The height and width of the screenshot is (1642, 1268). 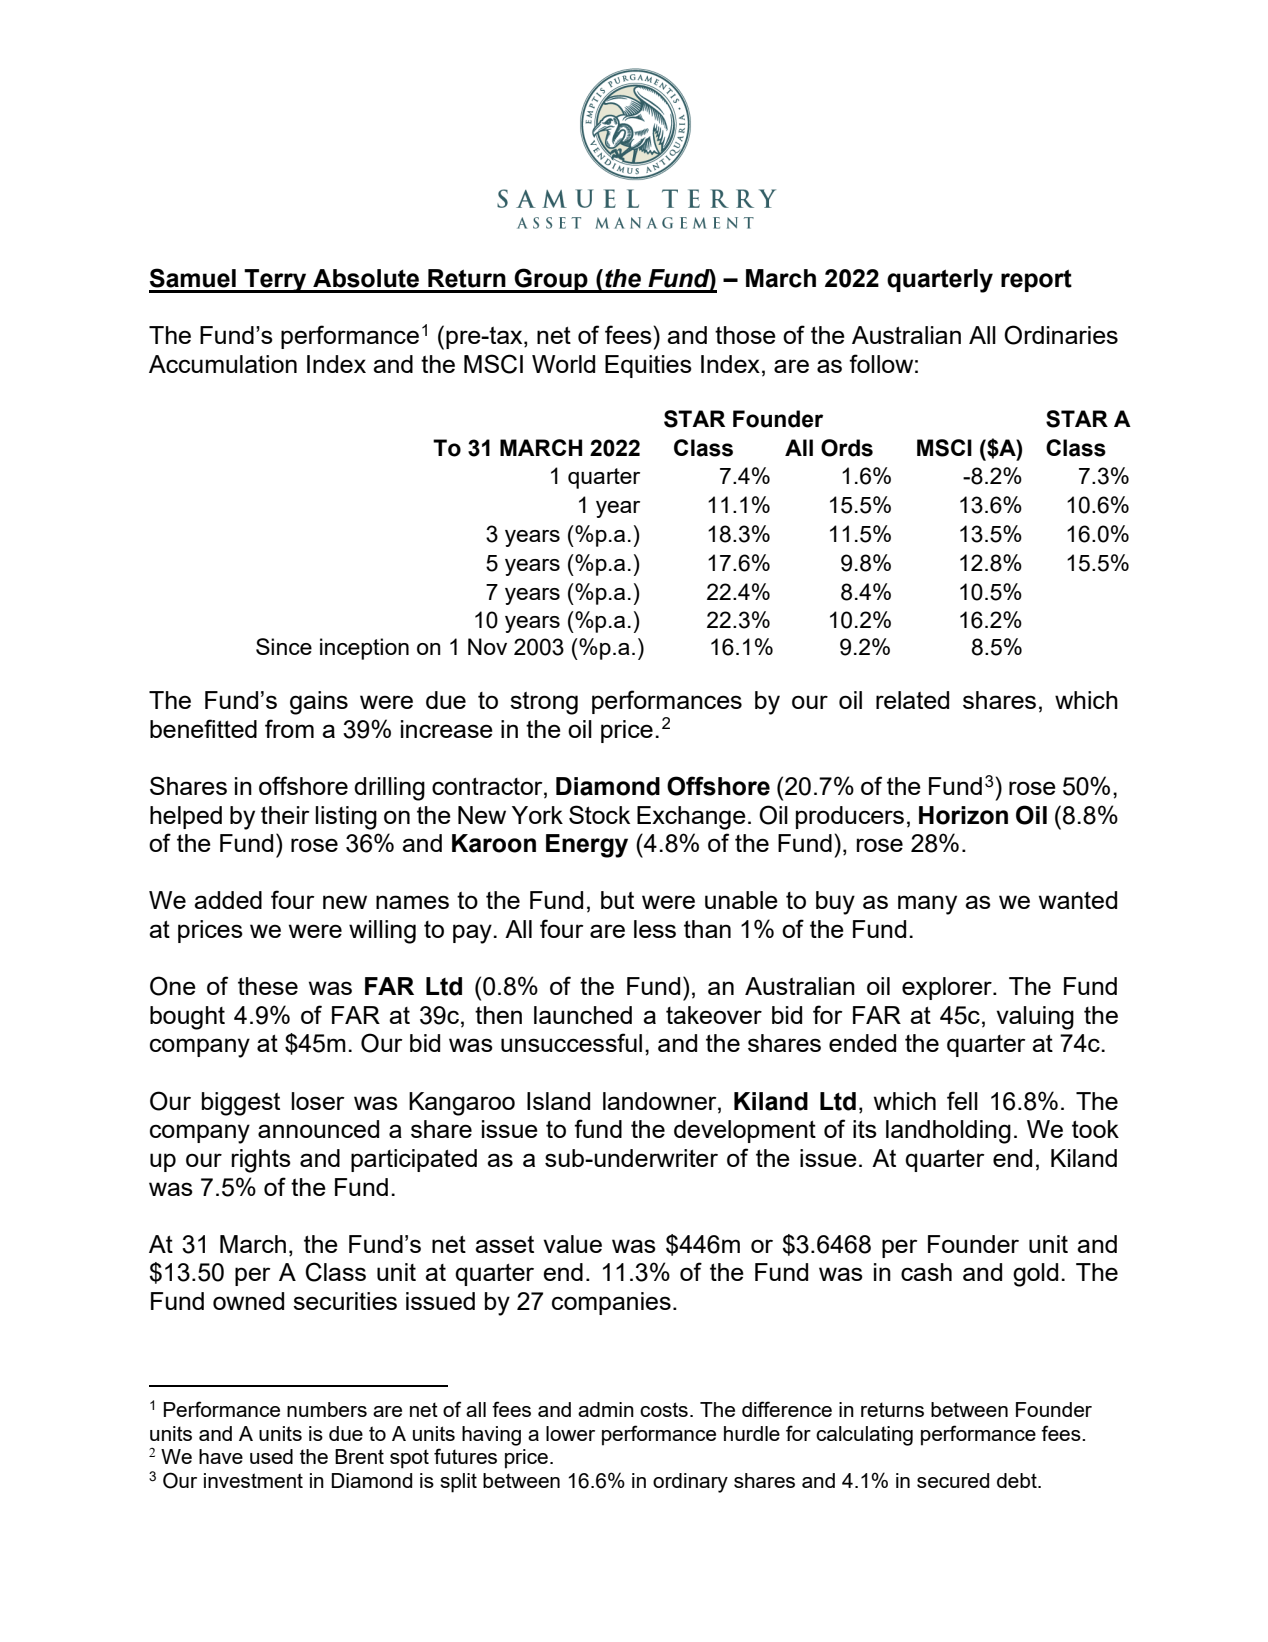 What do you see at coordinates (544, 703) in the screenshot?
I see `strong` at bounding box center [544, 703].
